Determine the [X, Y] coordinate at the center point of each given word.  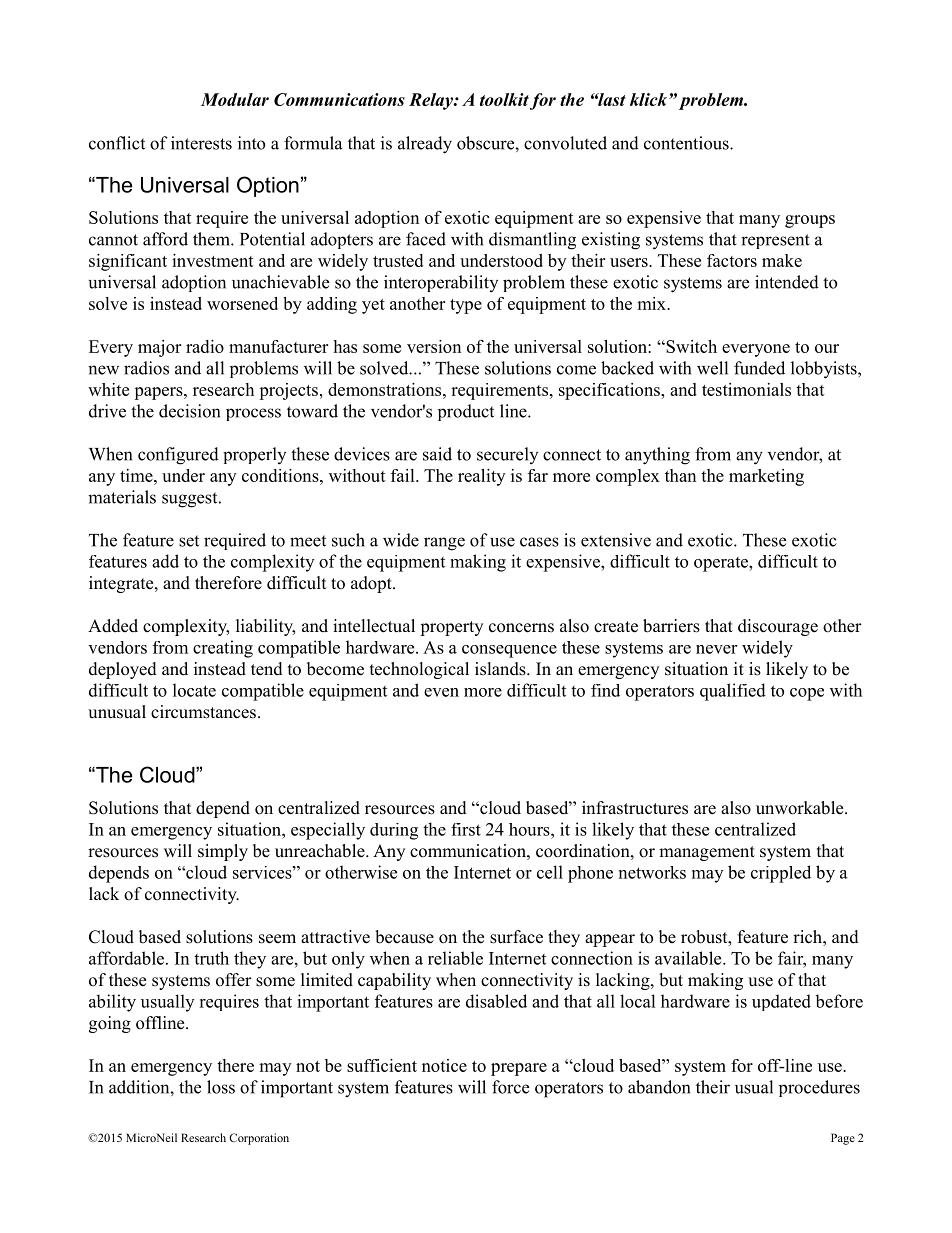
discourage [778, 627]
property [451, 628]
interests [201, 143]
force [510, 1087]
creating [223, 649]
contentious [687, 143]
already [425, 145]
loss [221, 1087]
